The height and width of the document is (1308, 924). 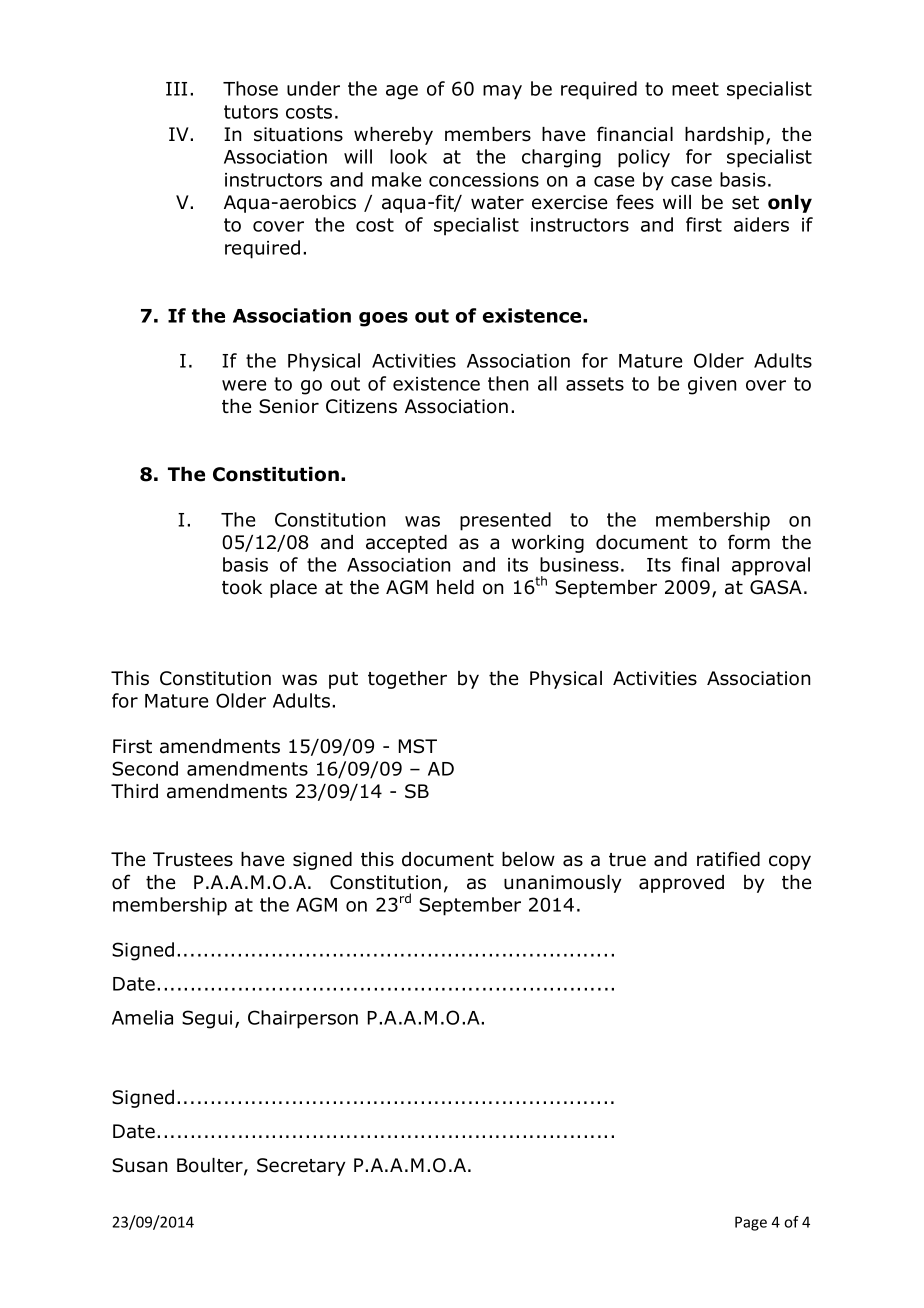 What do you see at coordinates (251, 112) in the document?
I see `tutors` at bounding box center [251, 112].
